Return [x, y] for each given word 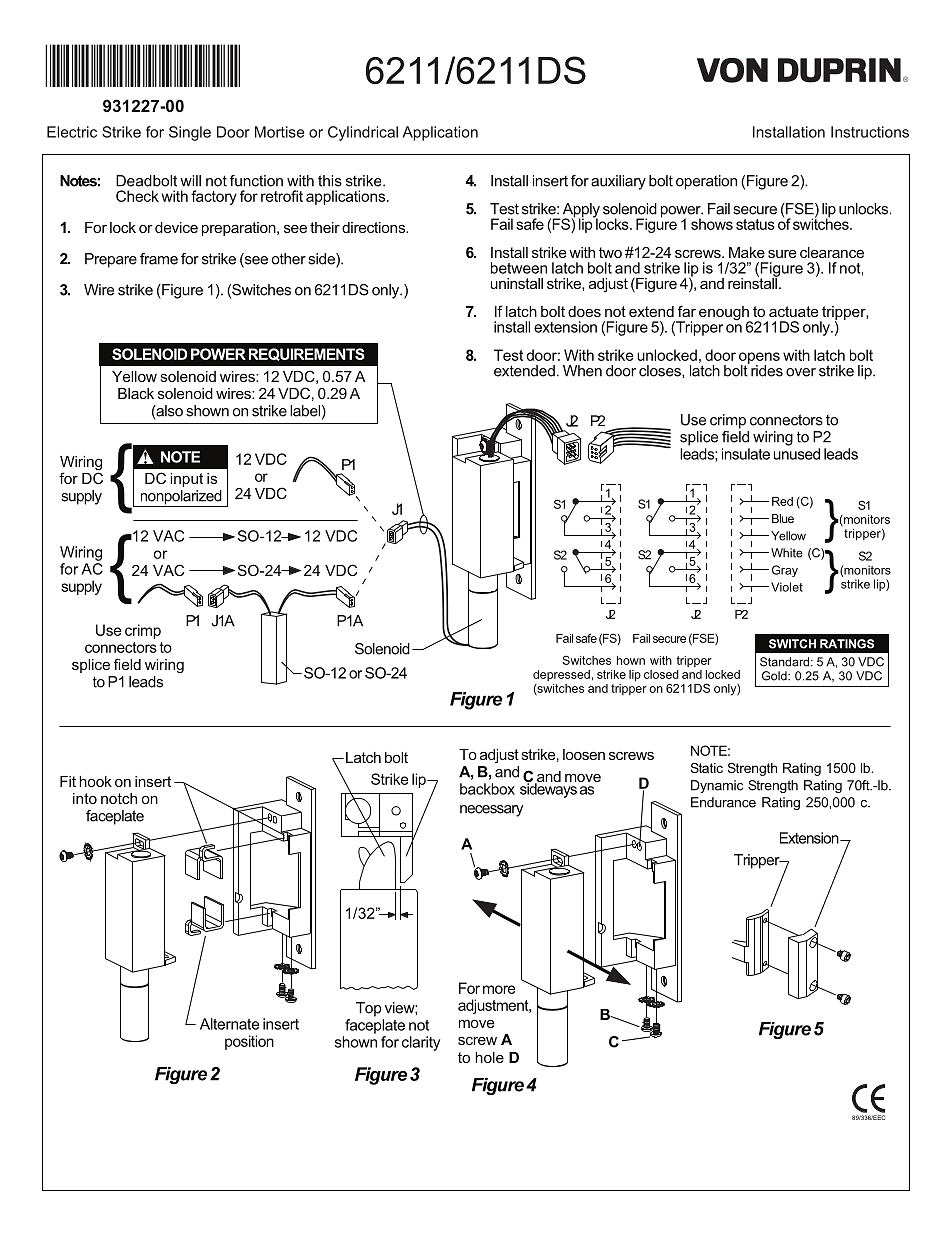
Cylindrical [363, 133]
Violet [787, 587]
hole [489, 1057]
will [190, 181]
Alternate [229, 1024]
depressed [561, 675]
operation [706, 182]
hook [95, 781]
